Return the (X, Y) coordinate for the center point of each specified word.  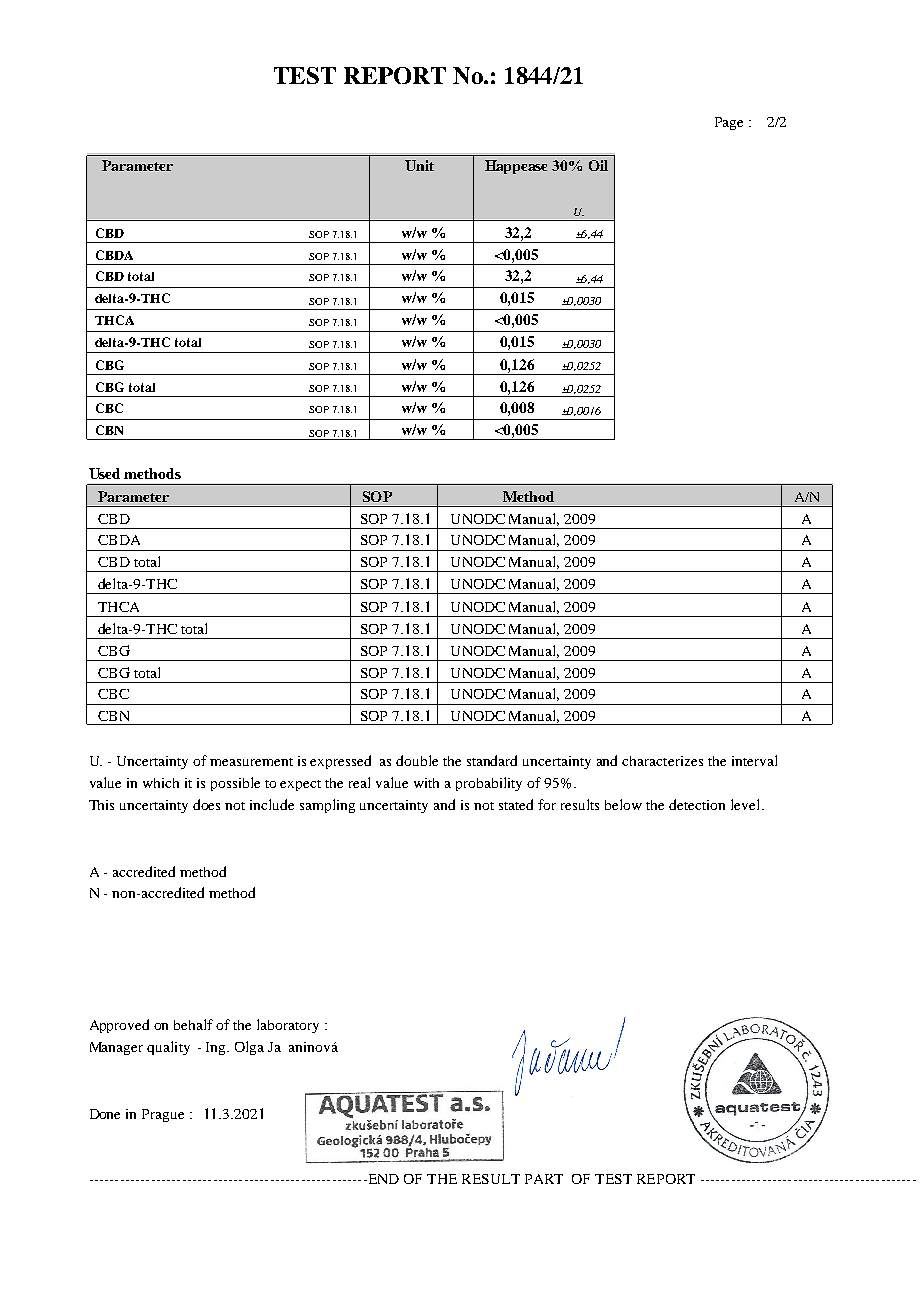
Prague (163, 1115)
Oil (598, 165)
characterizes (662, 761)
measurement (251, 762)
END (382, 1179)
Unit (419, 165)
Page (729, 123)
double (417, 760)
